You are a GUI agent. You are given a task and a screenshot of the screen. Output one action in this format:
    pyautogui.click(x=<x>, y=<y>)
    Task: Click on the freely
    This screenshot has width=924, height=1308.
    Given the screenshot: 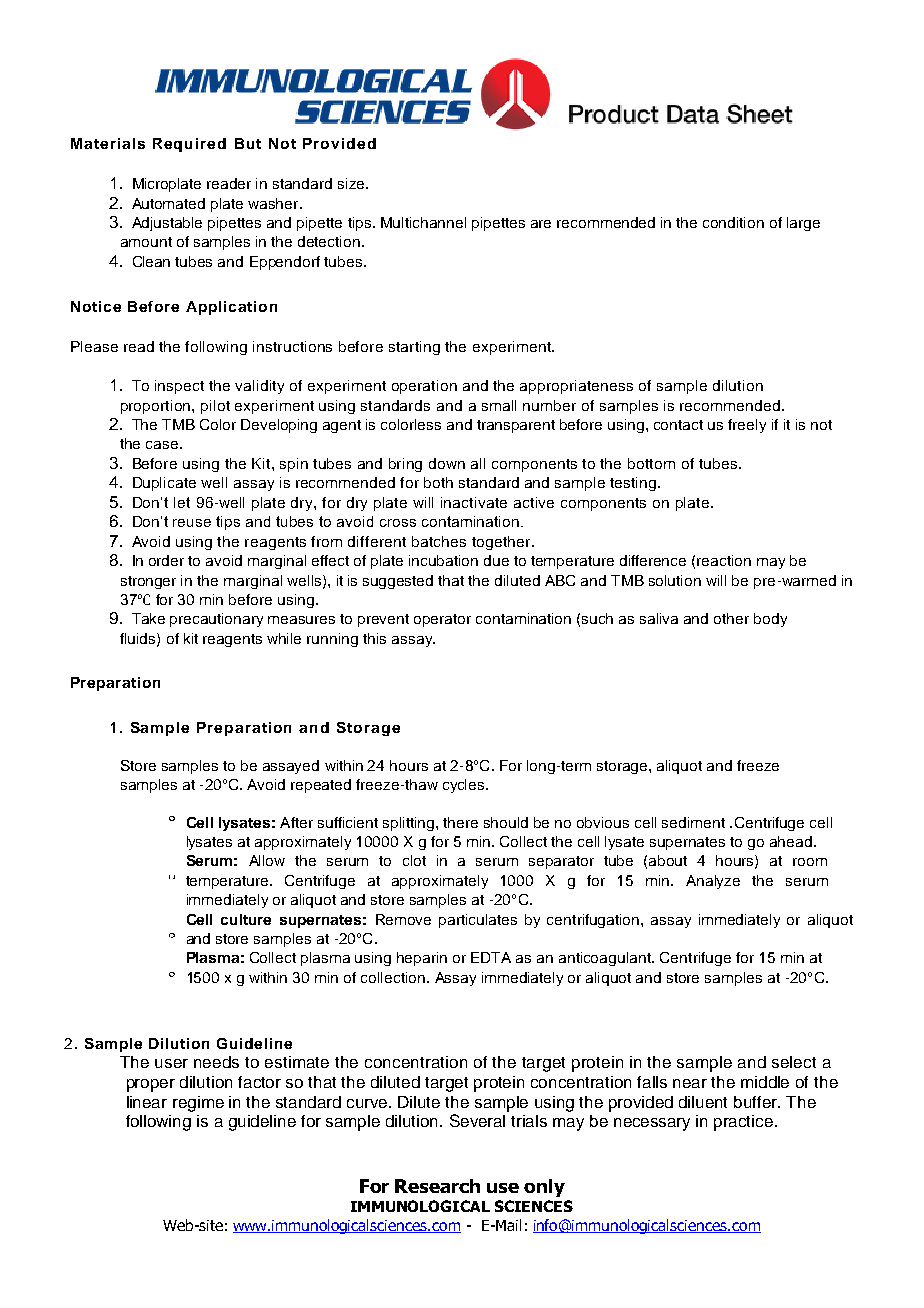 What is the action you would take?
    pyautogui.click(x=747, y=426)
